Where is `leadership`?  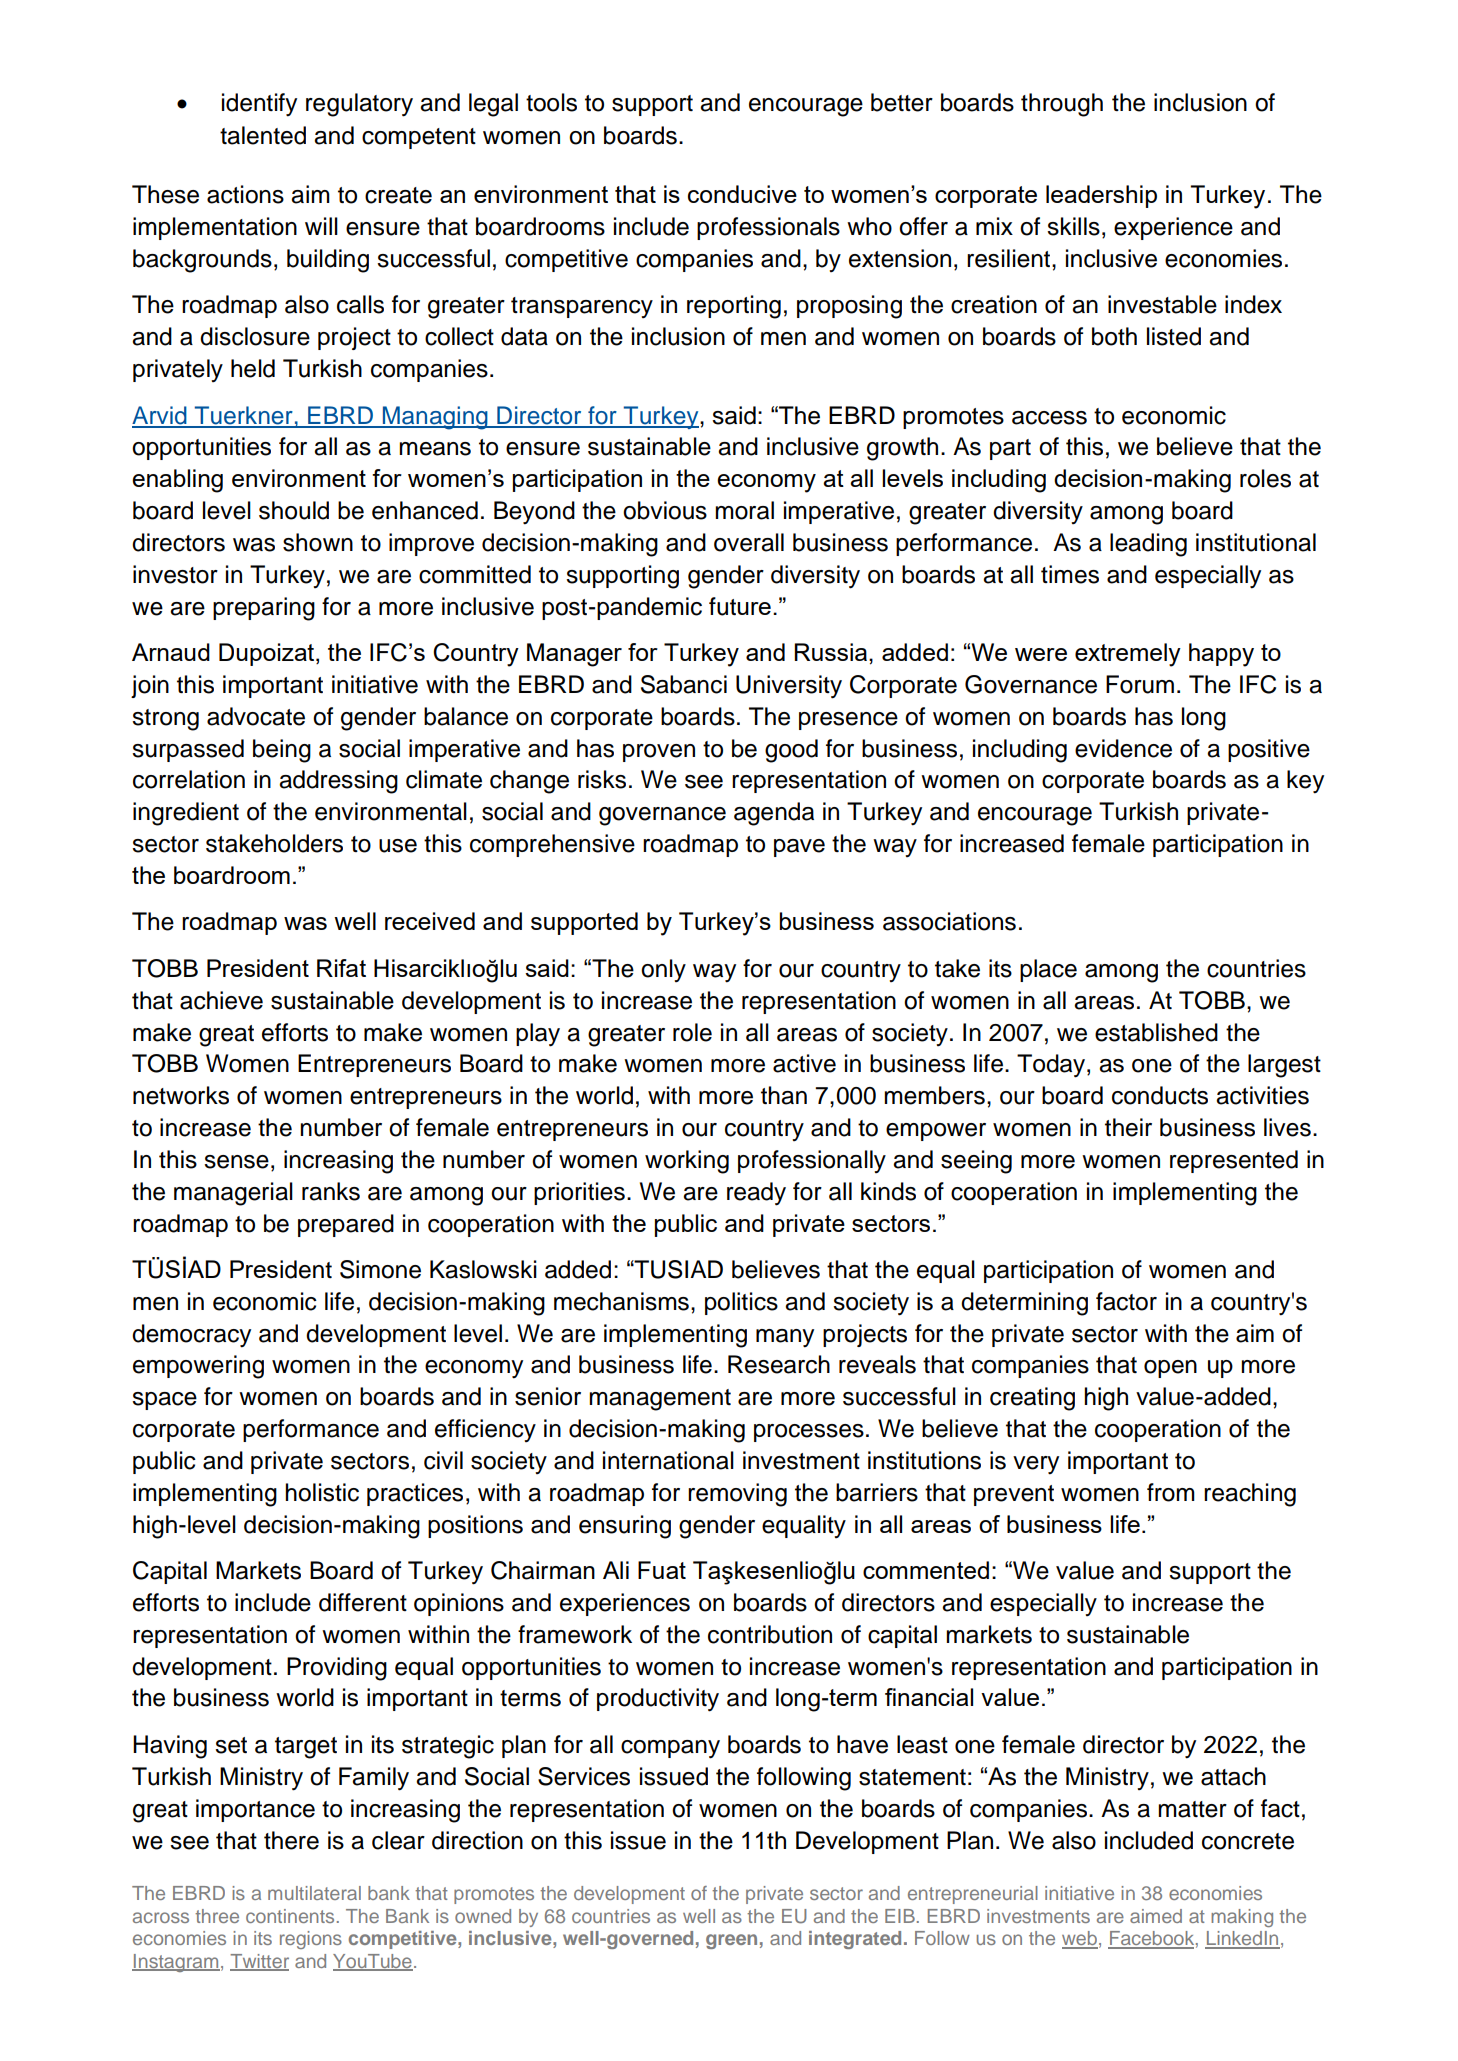
leadership is located at coordinates (1101, 196).
